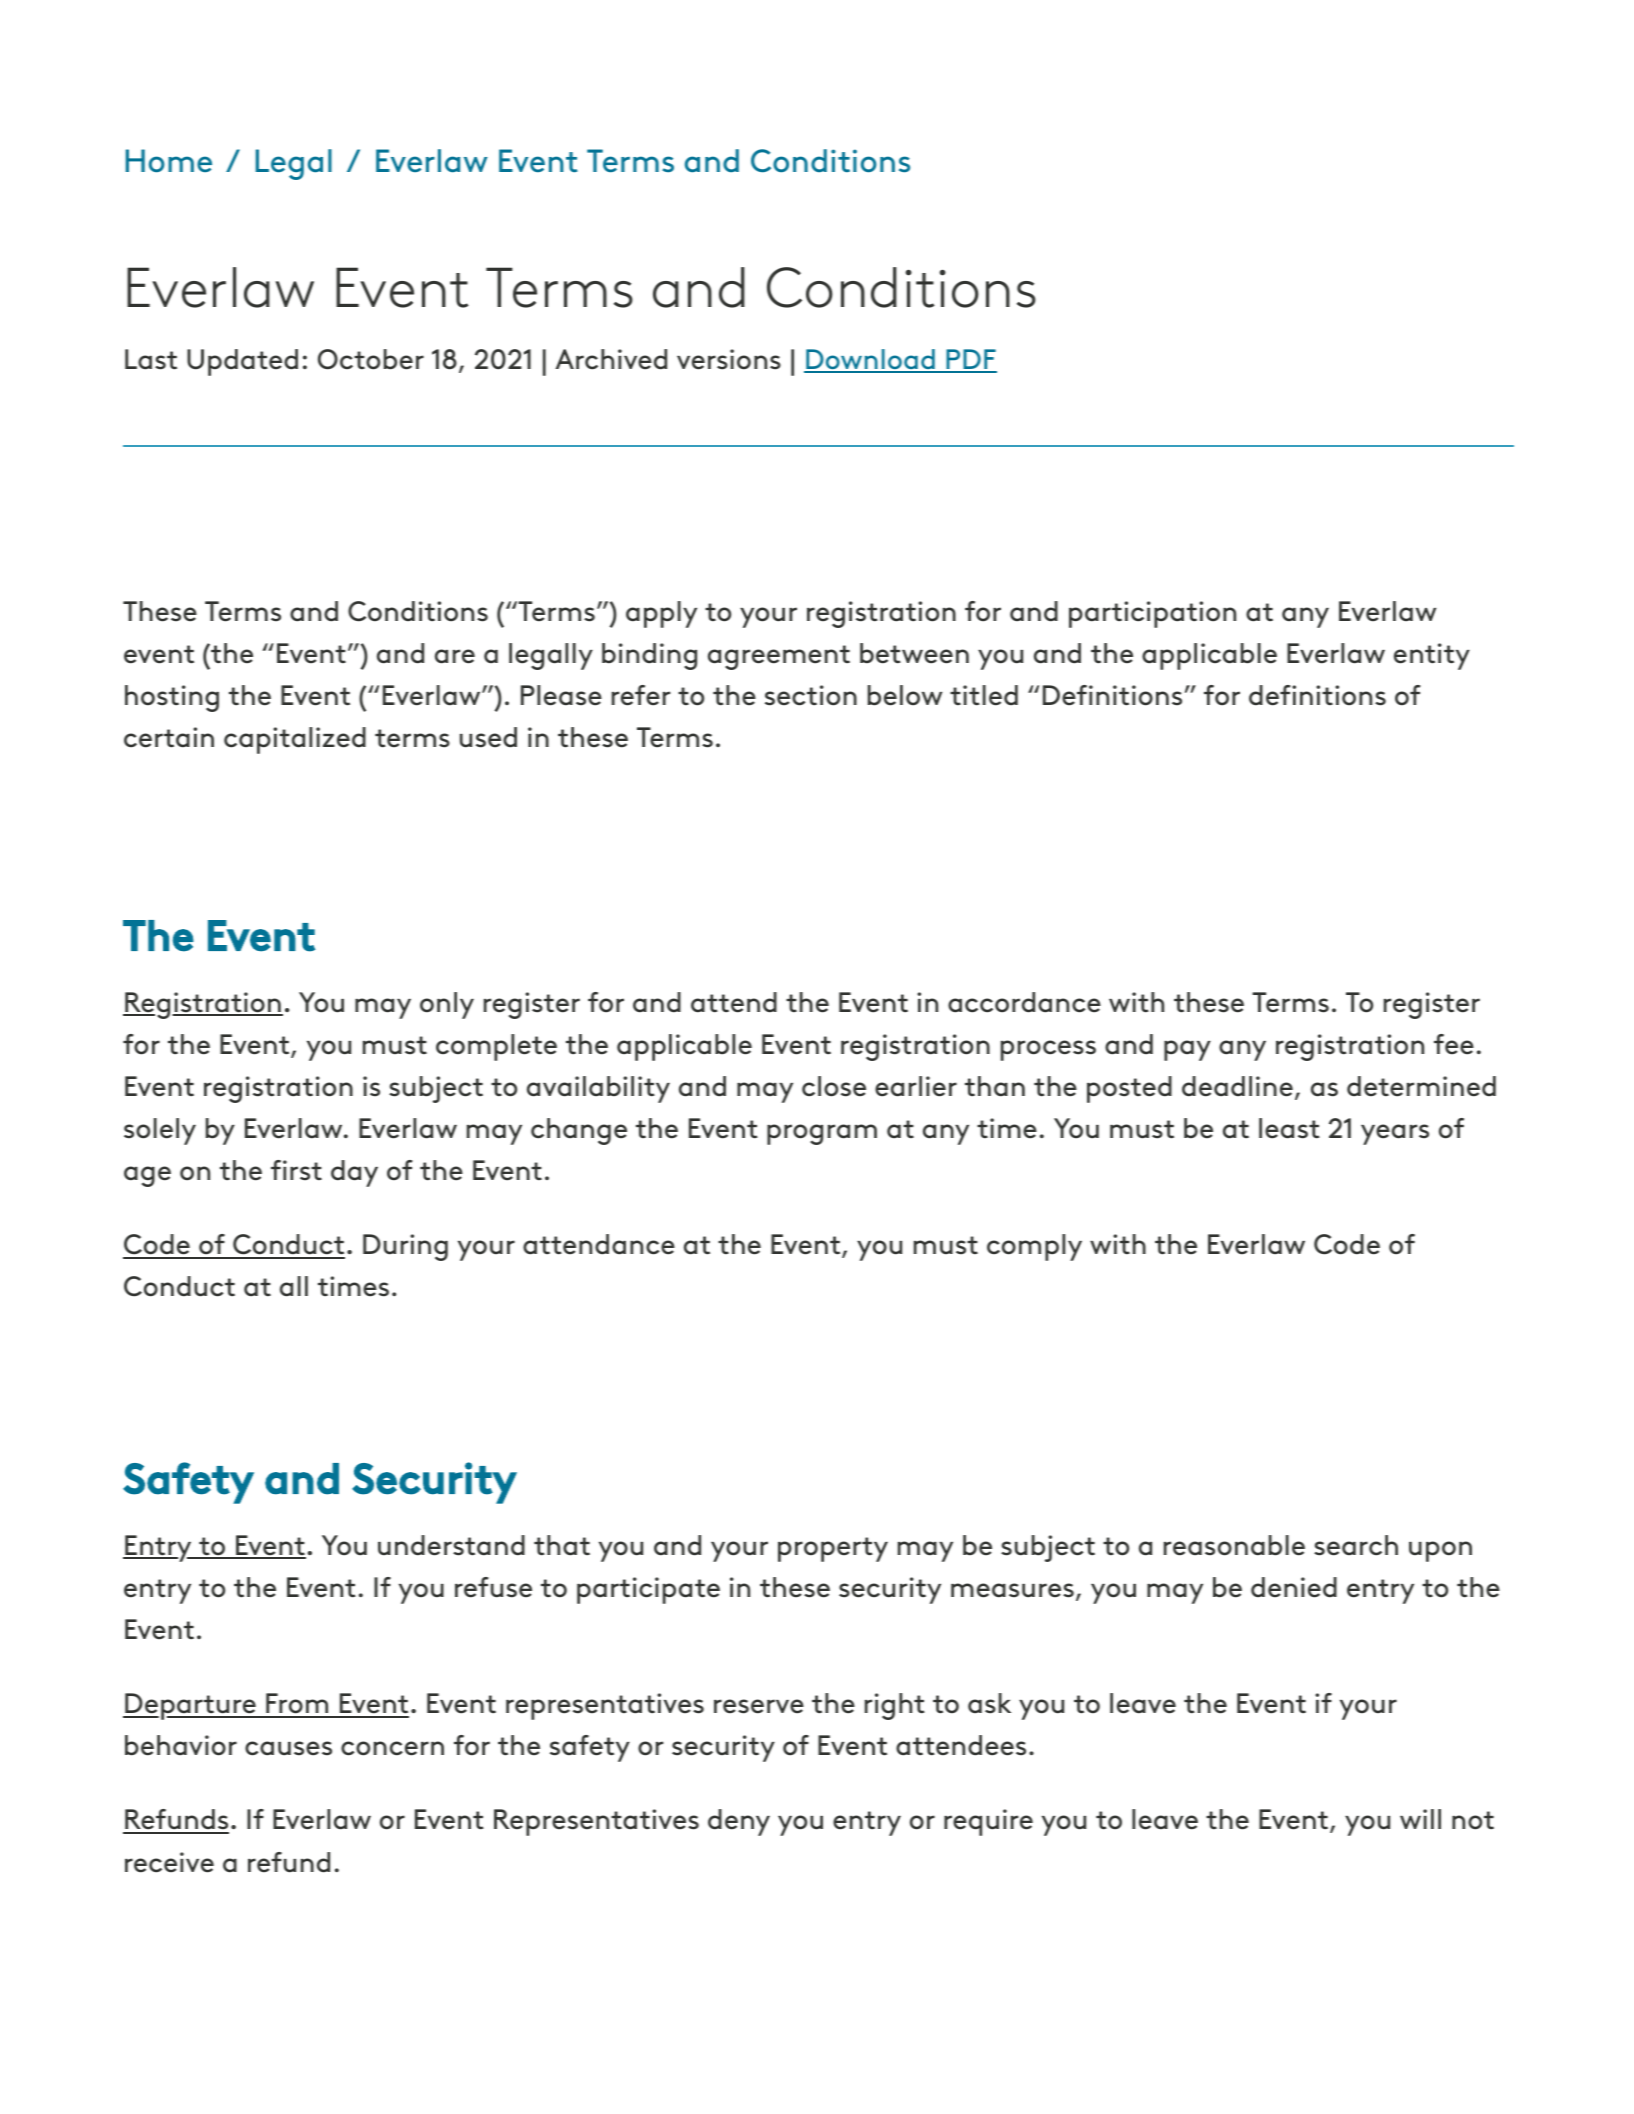 The image size is (1634, 2114). Describe the element at coordinates (169, 161) in the image. I see `Home` at that location.
